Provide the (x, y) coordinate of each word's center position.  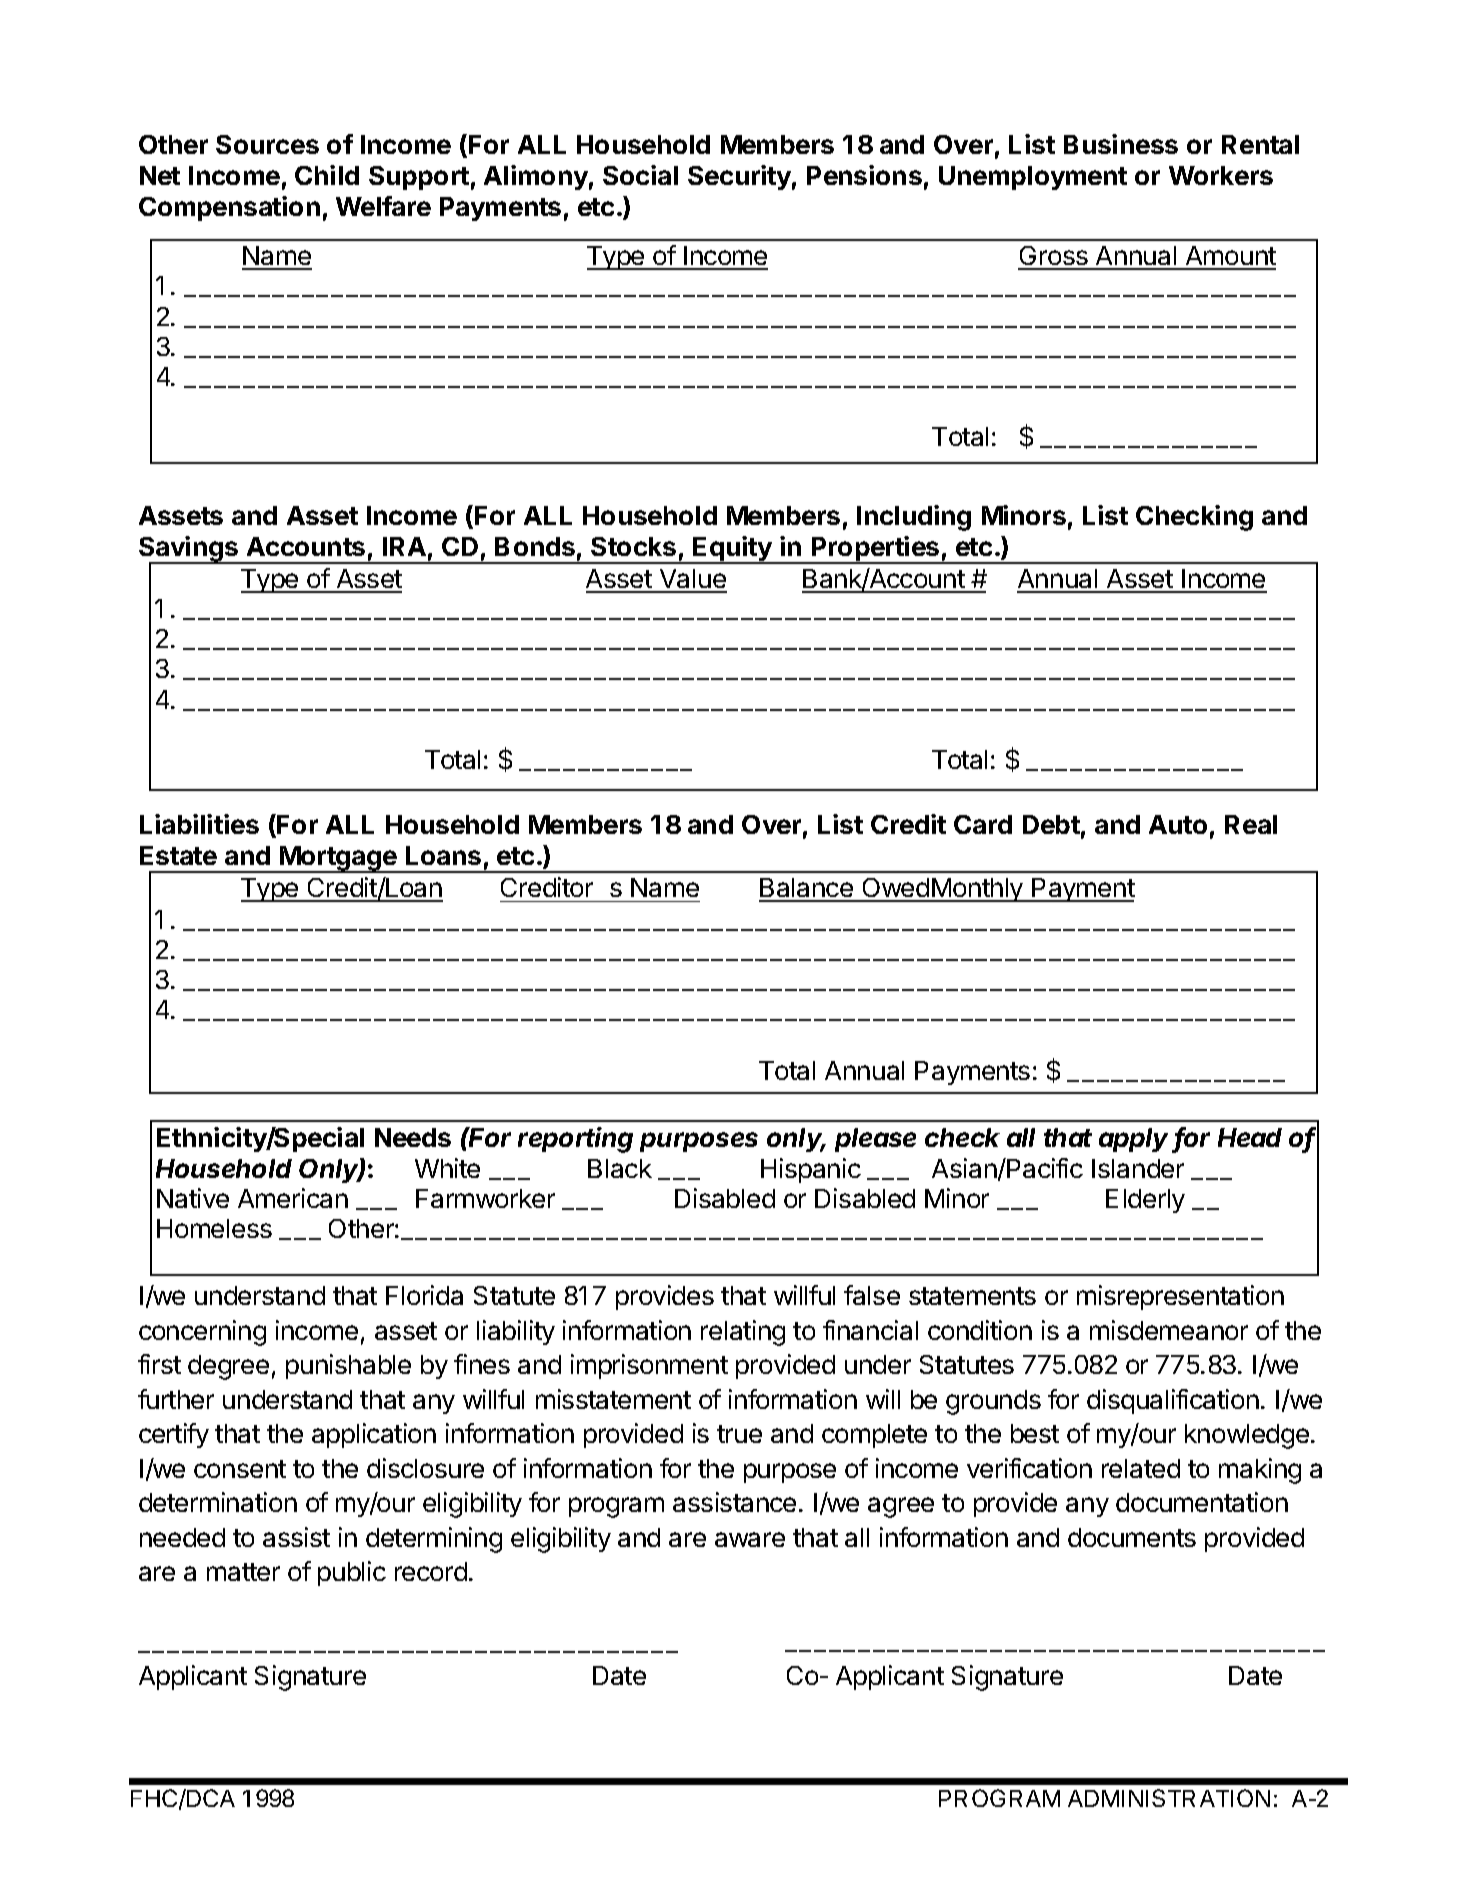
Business (1121, 144)
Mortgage (338, 859)
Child (327, 175)
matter (243, 1572)
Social (640, 175)
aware (750, 1539)
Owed (895, 889)
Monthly (977, 890)
